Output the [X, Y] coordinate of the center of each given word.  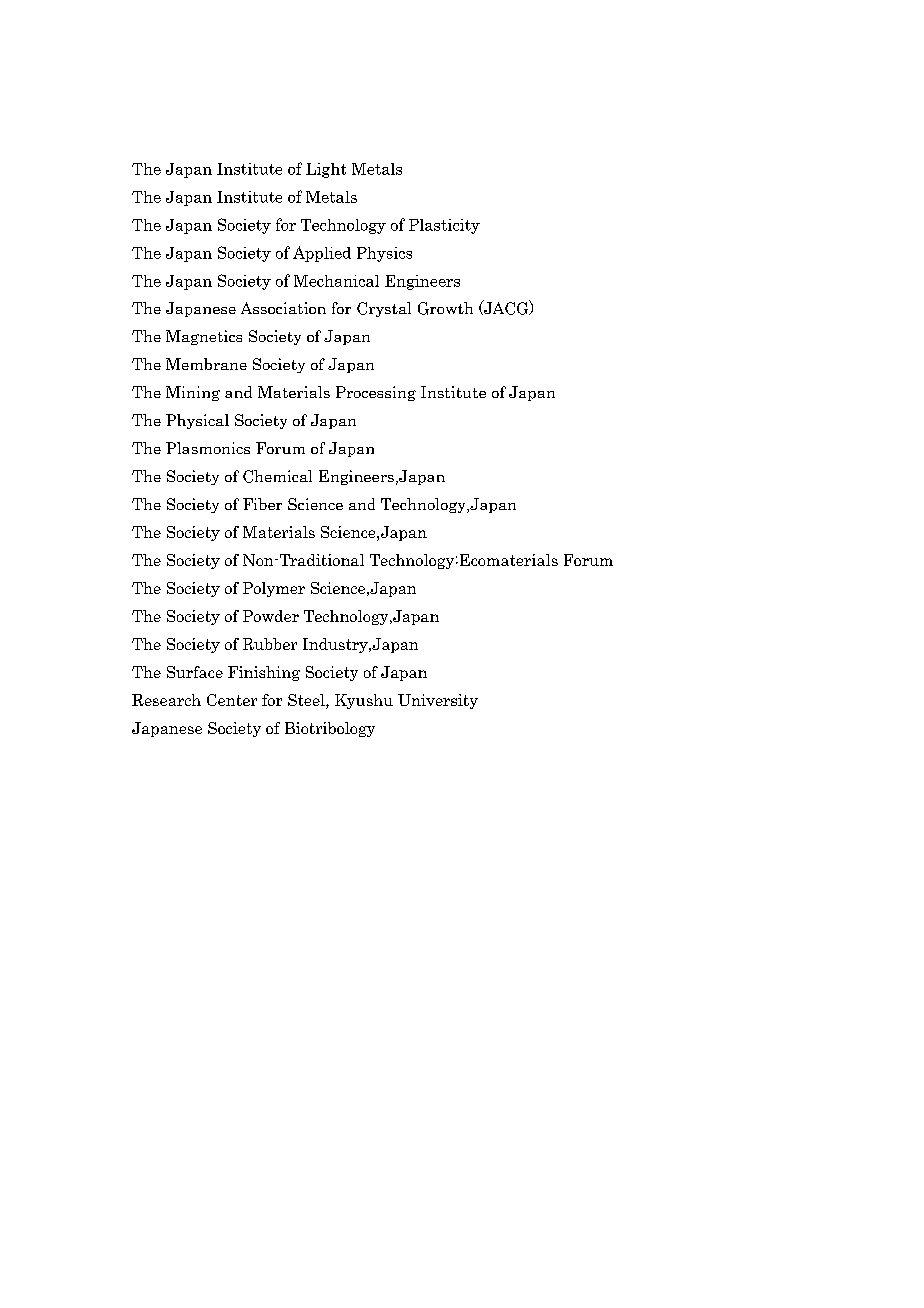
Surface [195, 672]
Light [326, 170]
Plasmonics [208, 448]
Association [283, 308]
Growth [445, 308]
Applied [322, 254]
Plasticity [444, 226]
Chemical [277, 476]
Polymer [274, 589]
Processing [376, 393]
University [438, 701]
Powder [271, 616]
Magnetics [204, 337]
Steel [307, 701]
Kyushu [364, 701]
